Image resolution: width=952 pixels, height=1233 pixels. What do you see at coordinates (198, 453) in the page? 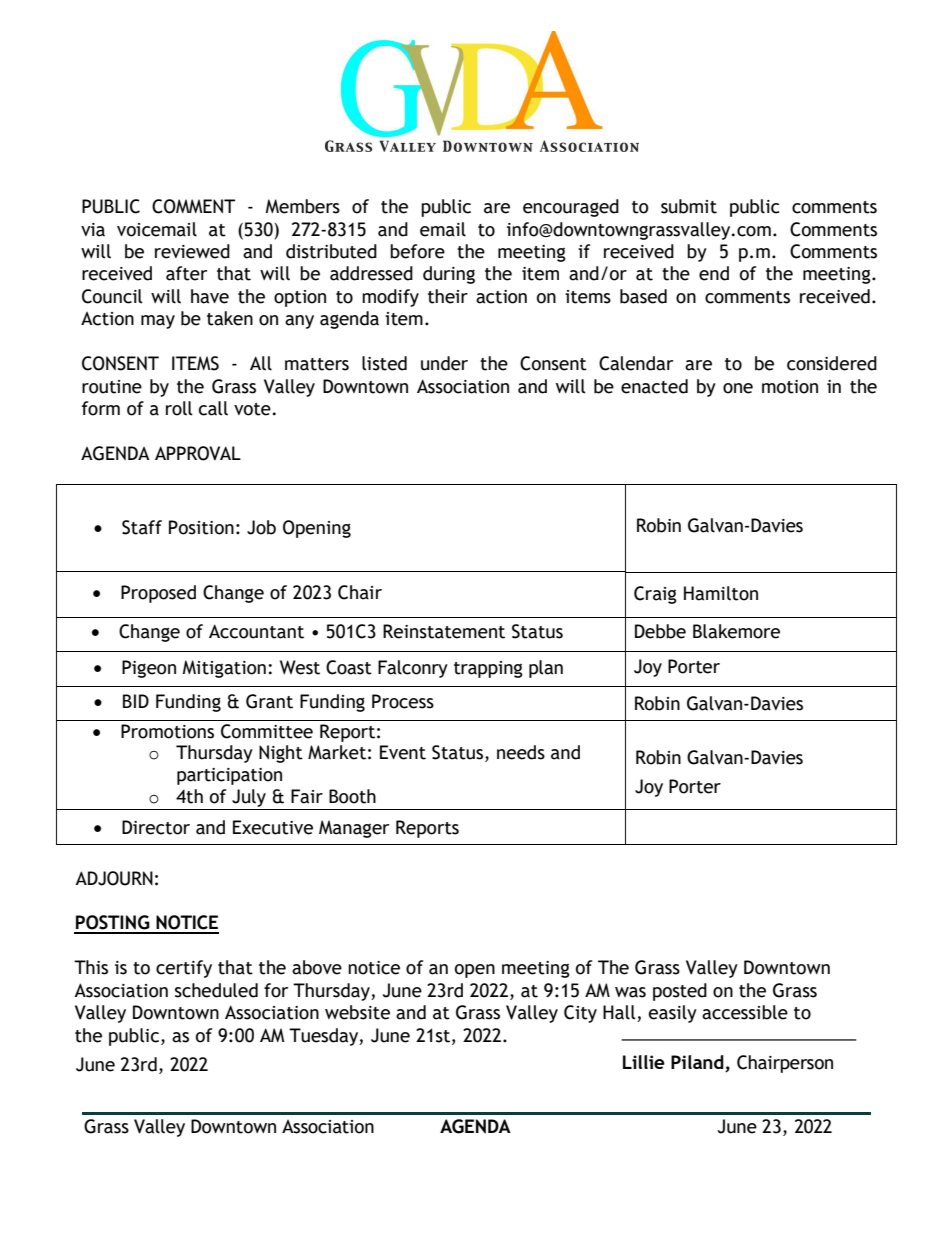
I see `APPROVAL` at bounding box center [198, 453].
